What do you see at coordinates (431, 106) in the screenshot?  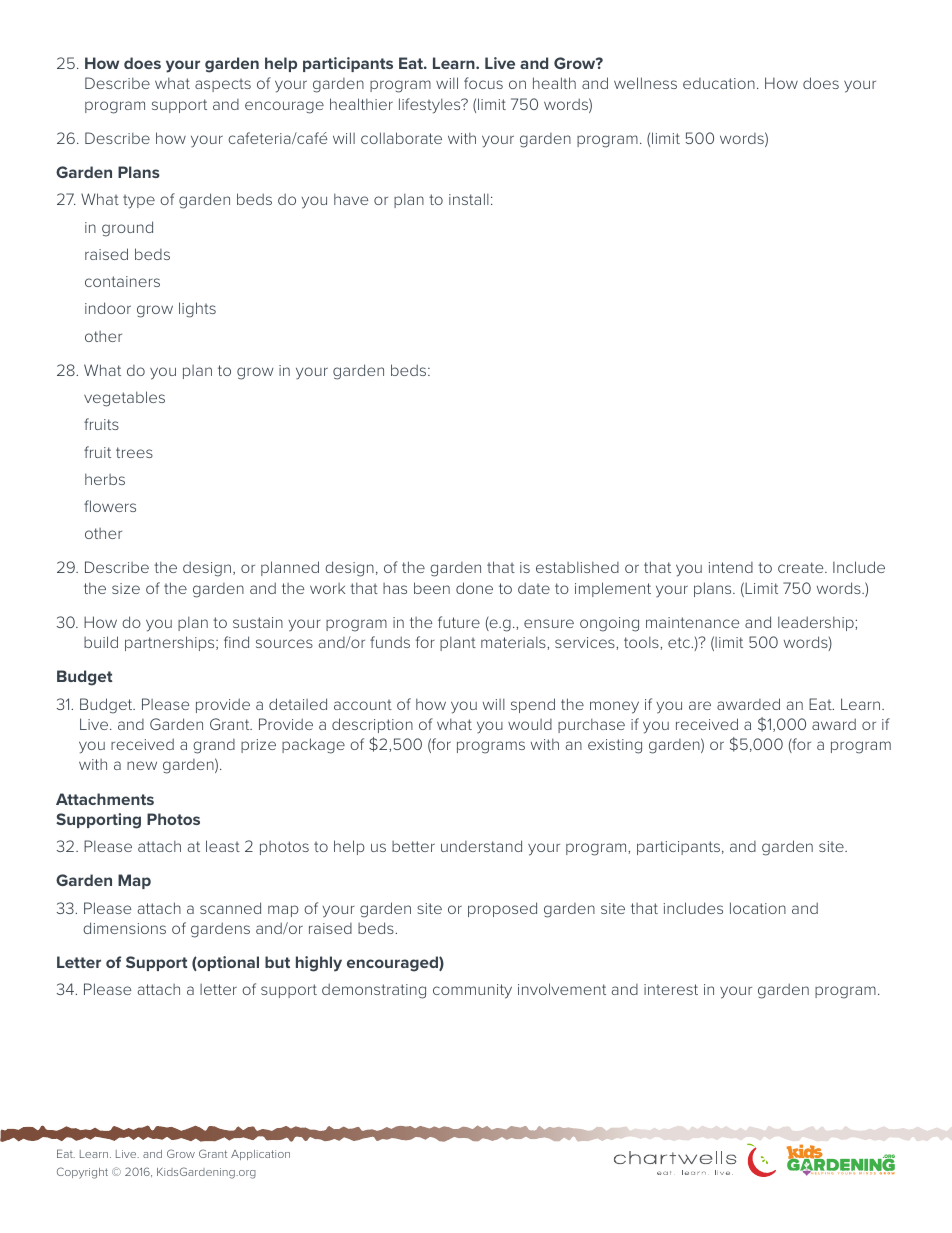 I see `lifestyles` at bounding box center [431, 106].
